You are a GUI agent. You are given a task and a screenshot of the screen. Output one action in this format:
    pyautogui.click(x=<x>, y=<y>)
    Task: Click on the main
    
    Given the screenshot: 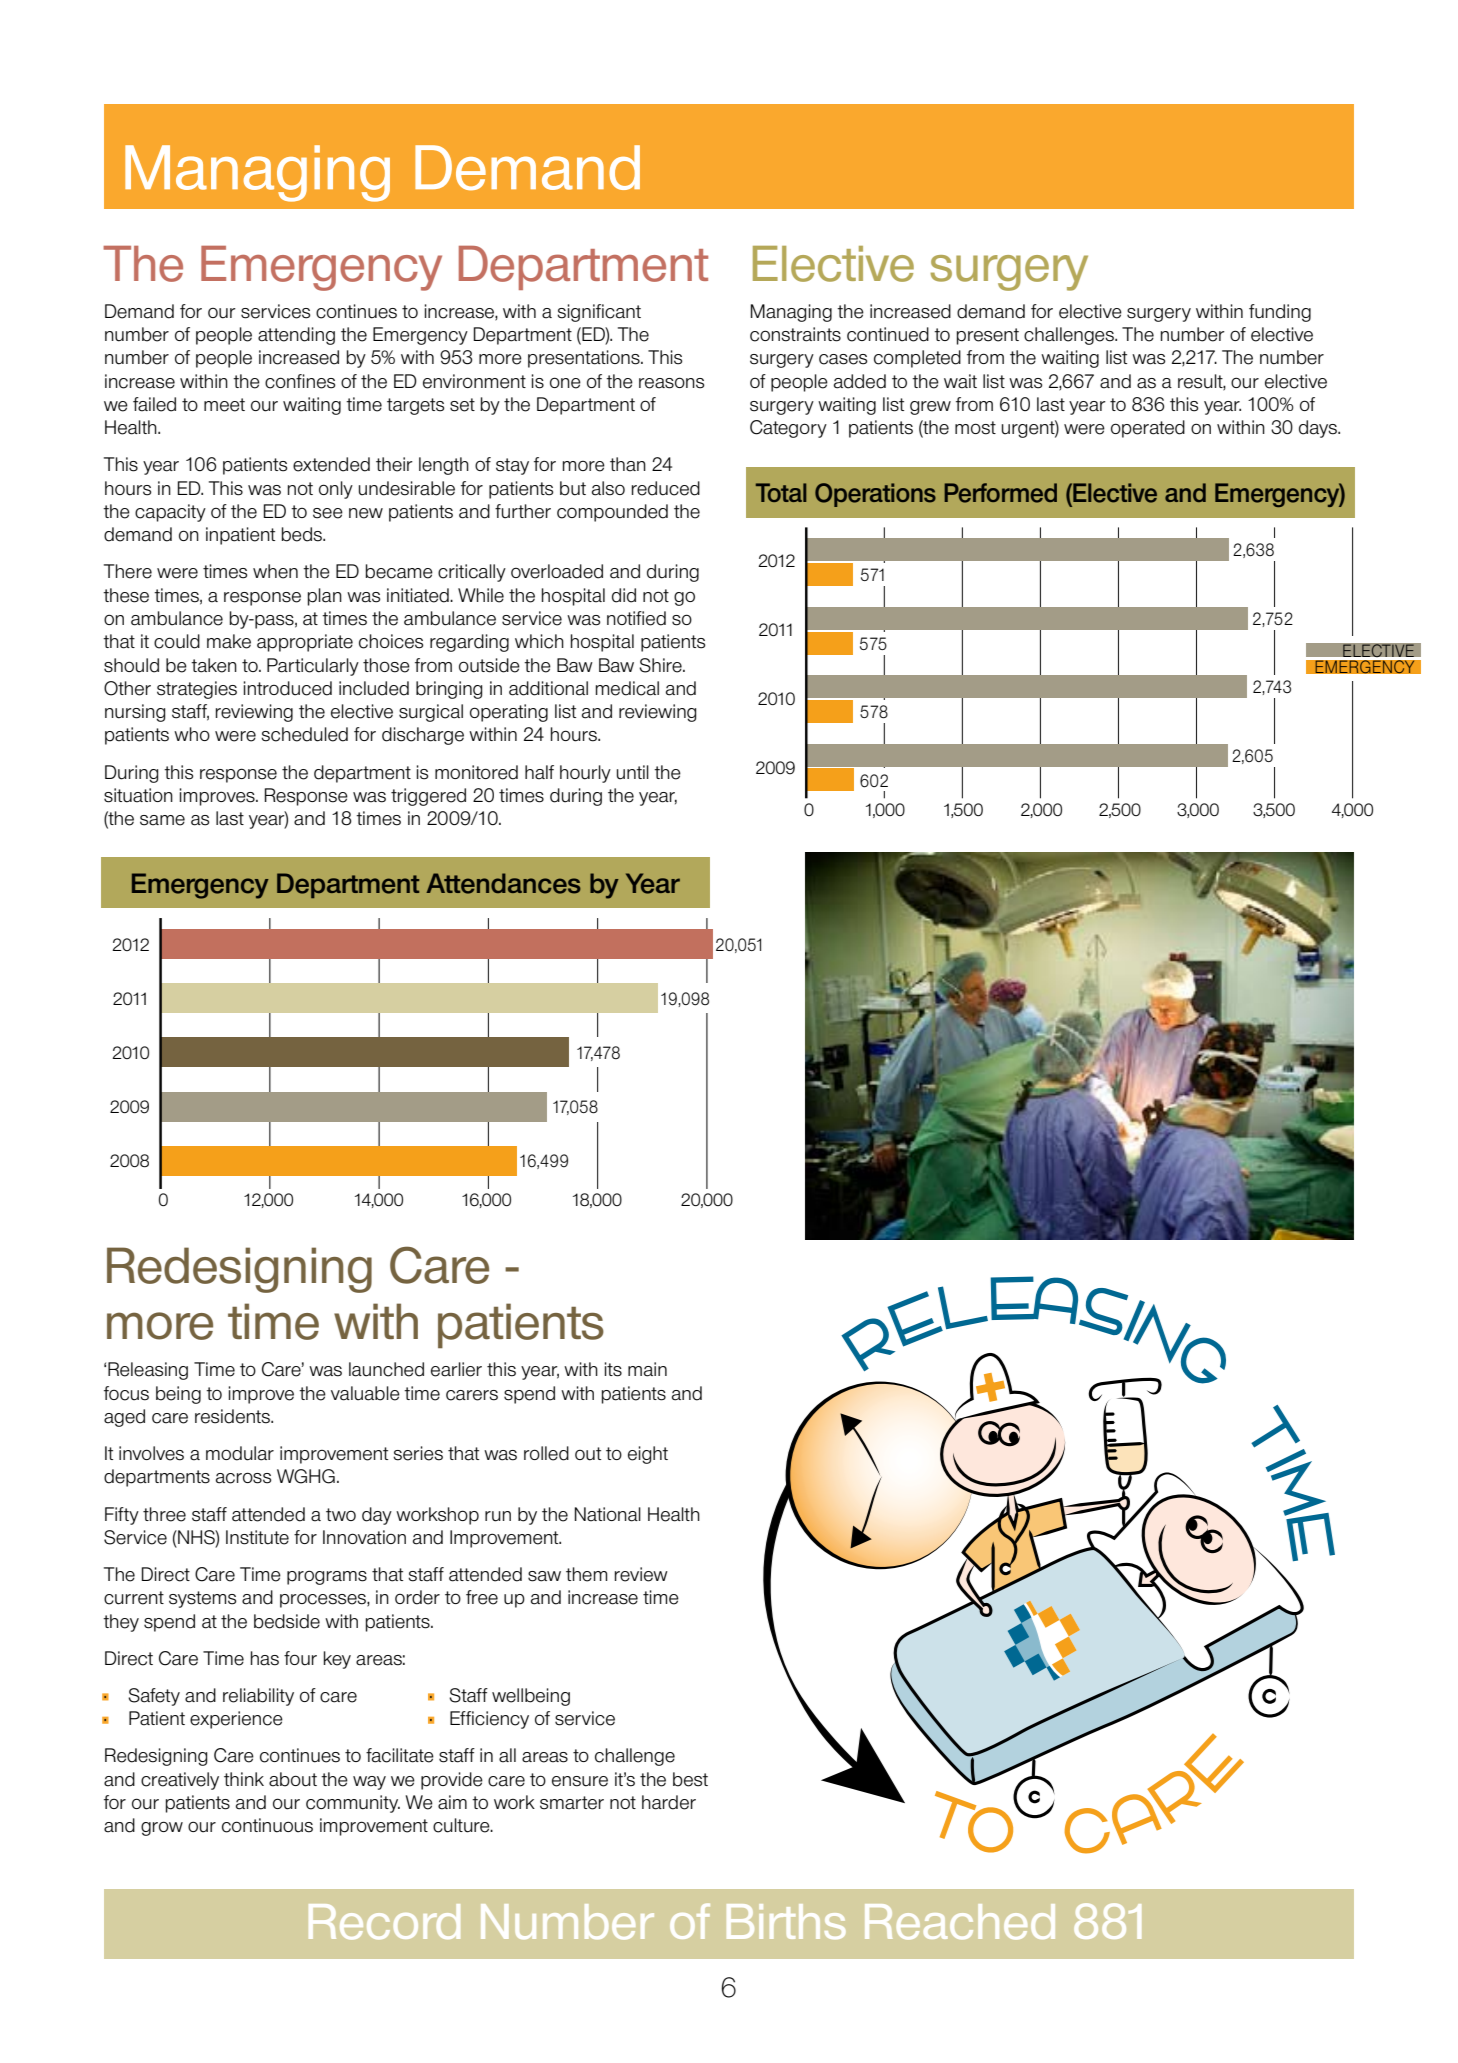 What is the action you would take?
    pyautogui.click(x=647, y=1369)
